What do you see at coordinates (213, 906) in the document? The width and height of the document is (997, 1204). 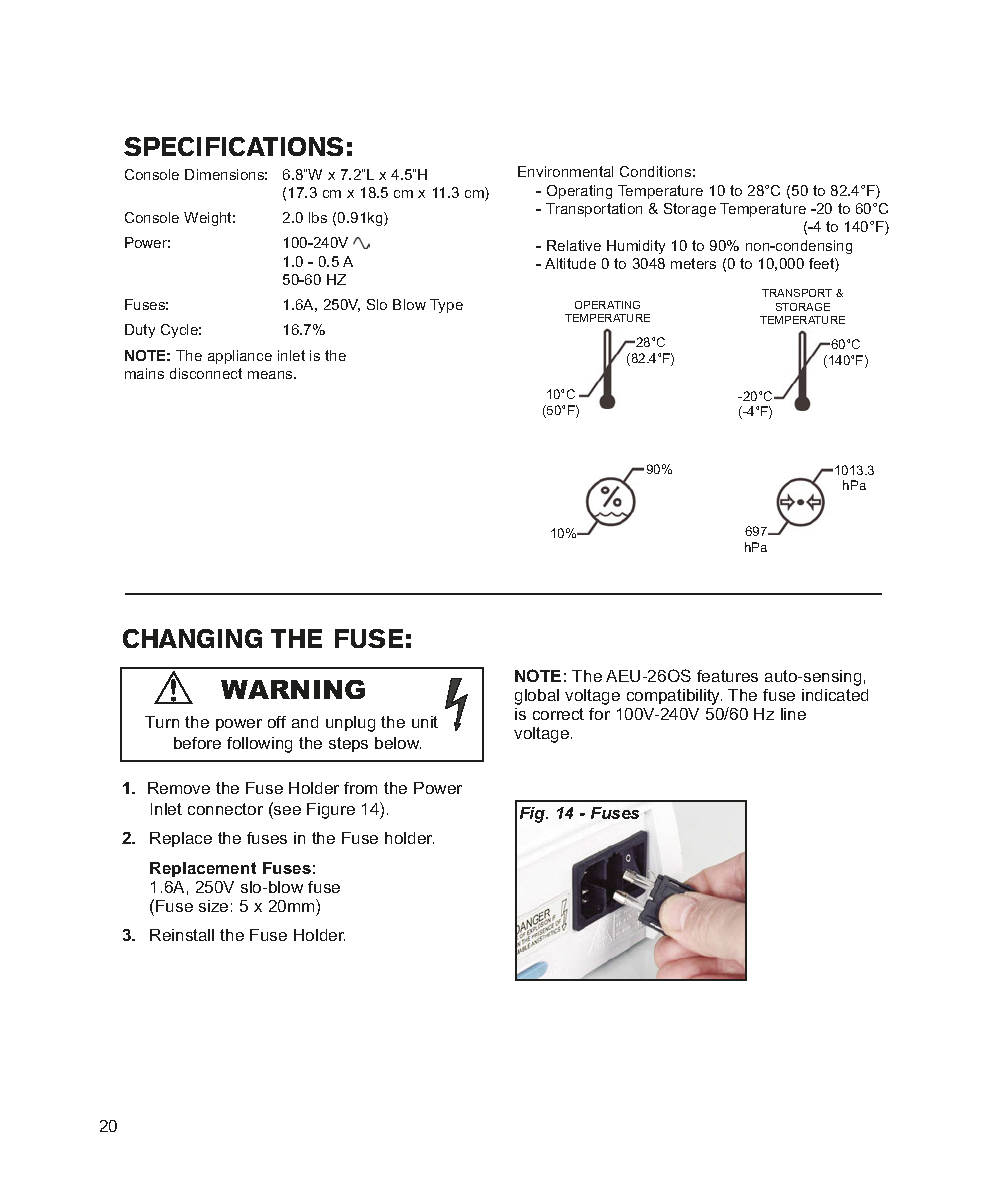 I see `size` at bounding box center [213, 906].
